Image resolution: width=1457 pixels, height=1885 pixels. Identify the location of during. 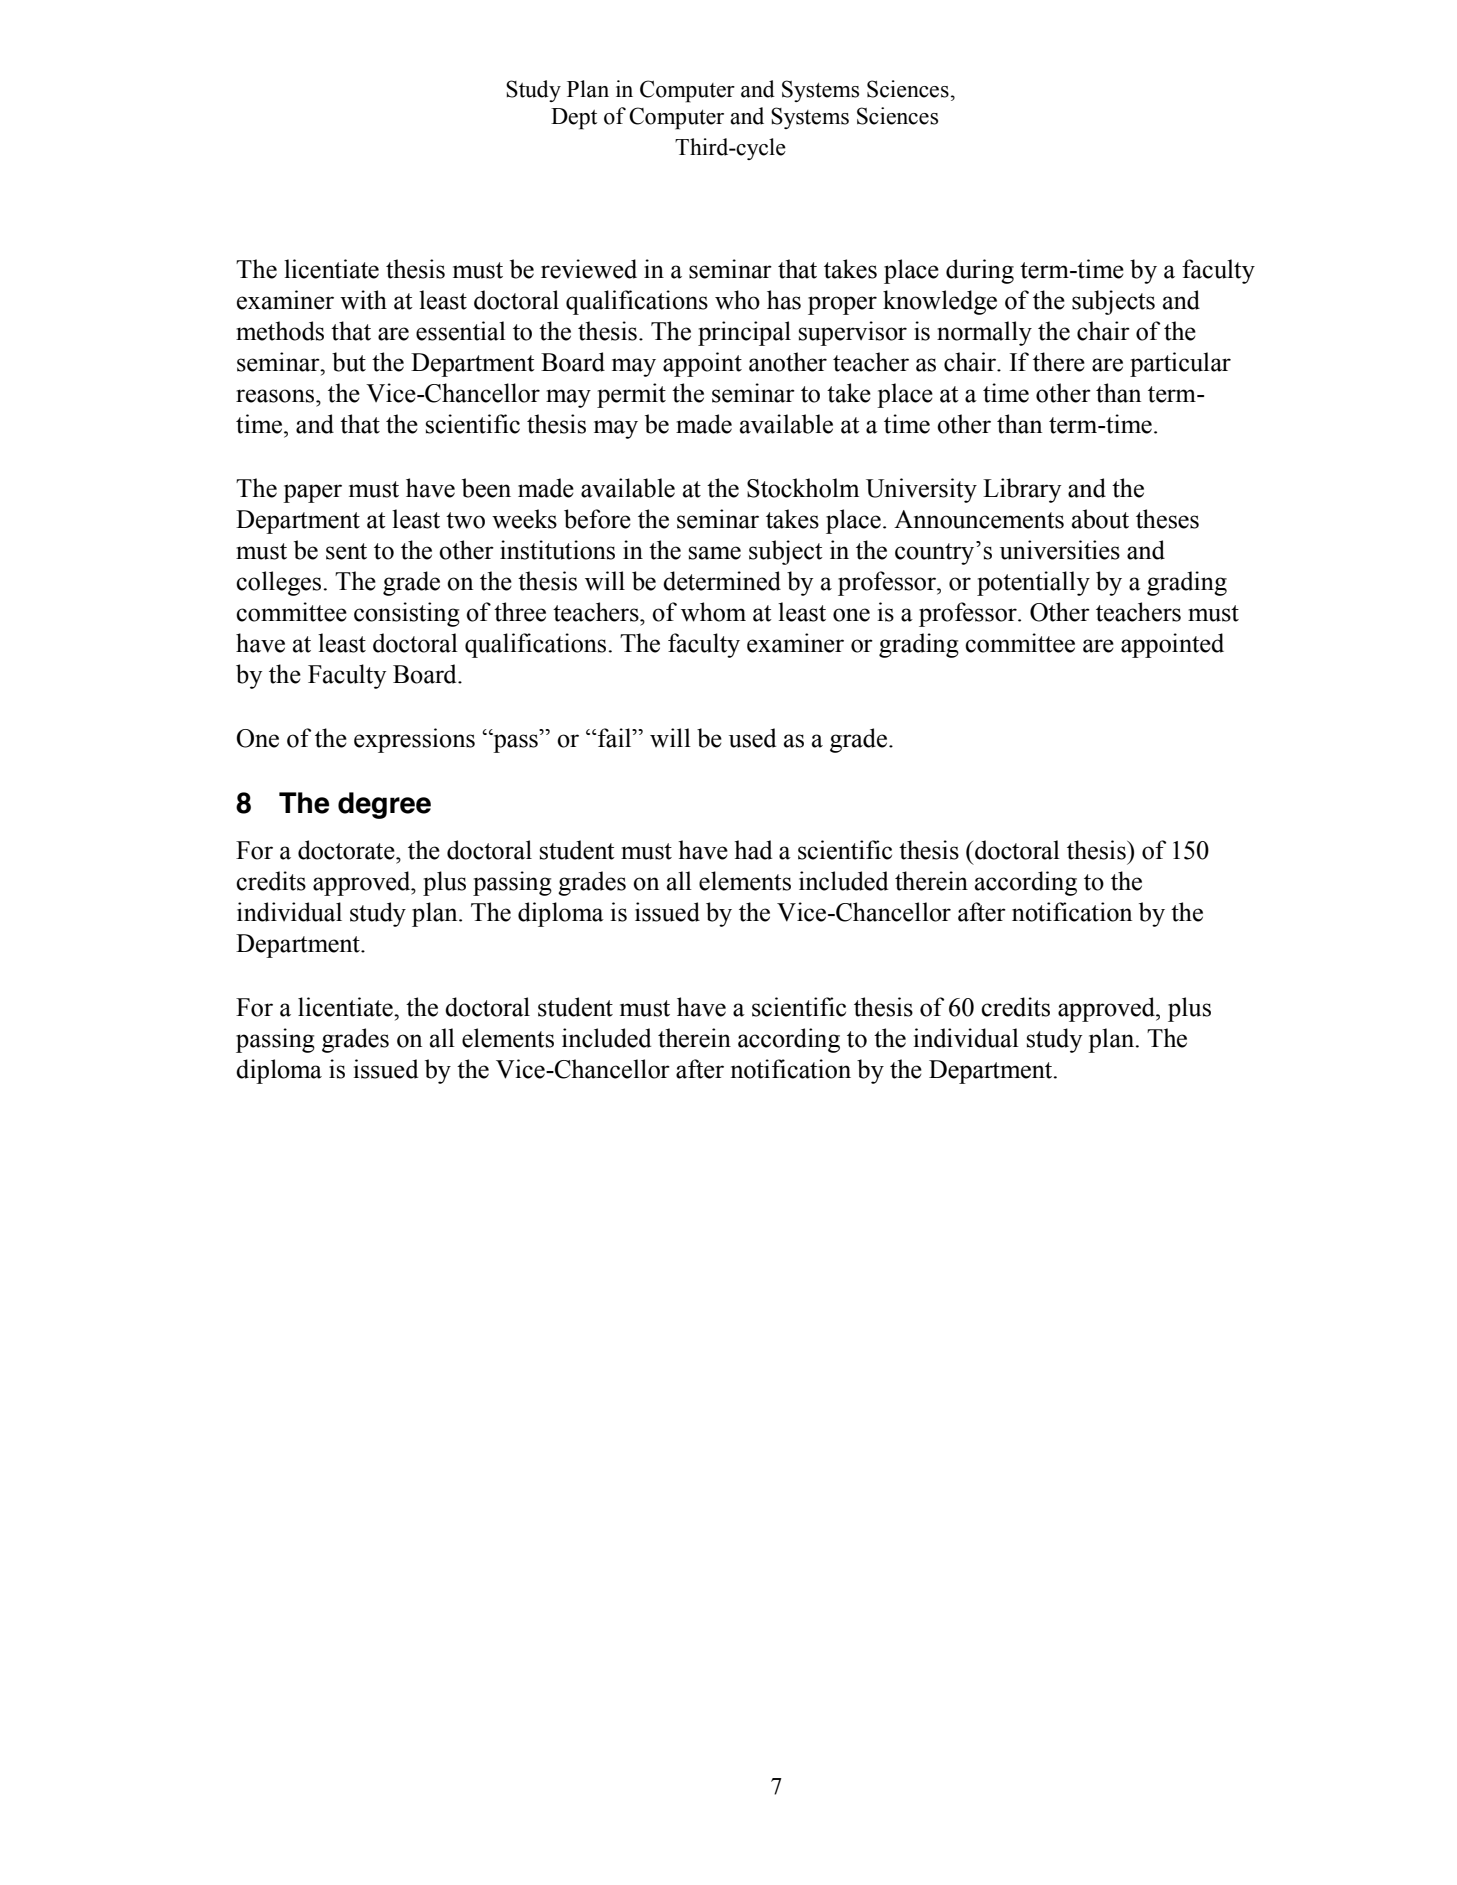
(980, 271).
